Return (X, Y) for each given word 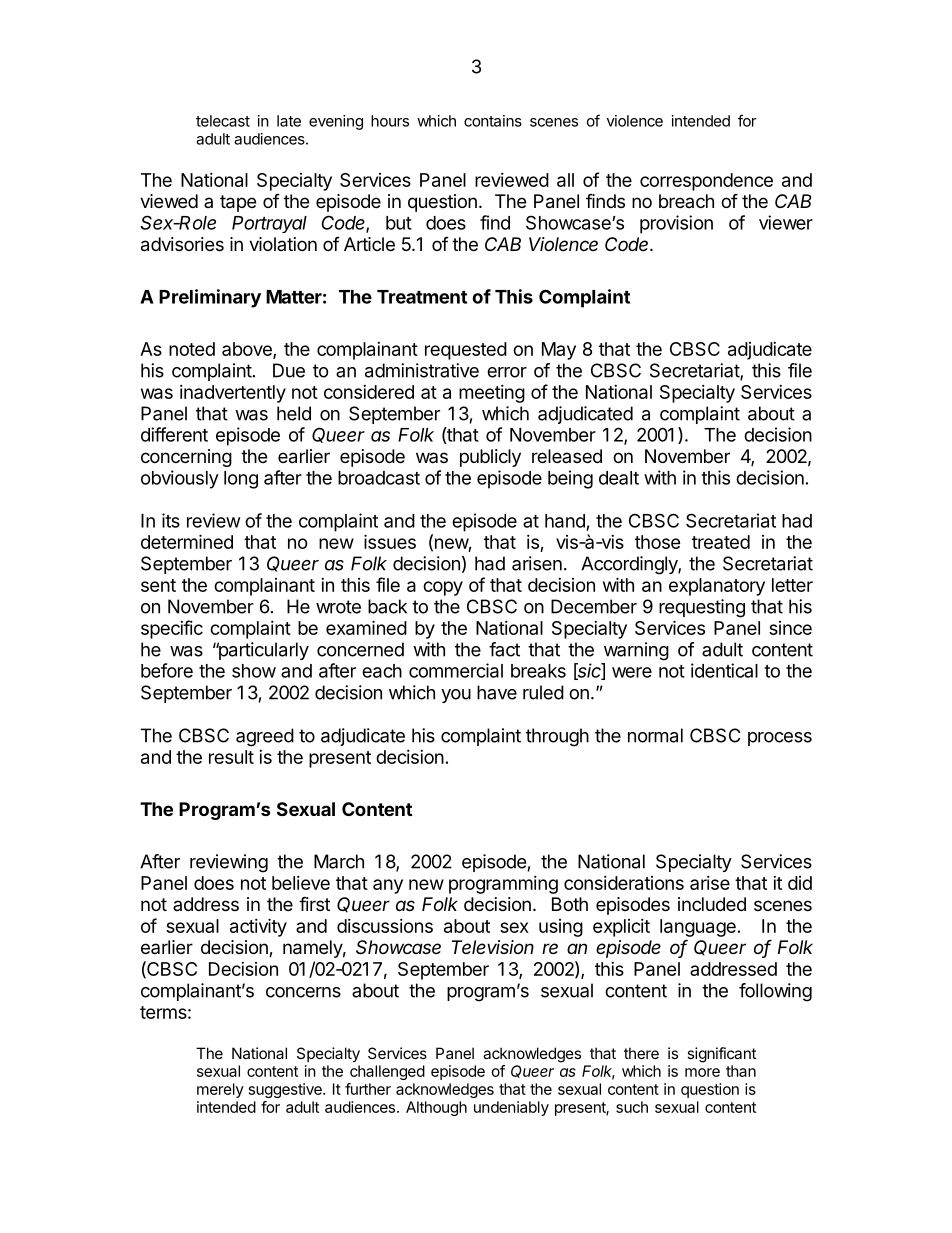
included (712, 904)
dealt (619, 478)
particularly (262, 651)
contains (493, 121)
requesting (702, 608)
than (741, 1071)
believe (301, 883)
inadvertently (233, 394)
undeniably (511, 1108)
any (388, 886)
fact (504, 649)
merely (220, 1090)
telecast (223, 121)
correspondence (706, 182)
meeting (492, 394)
